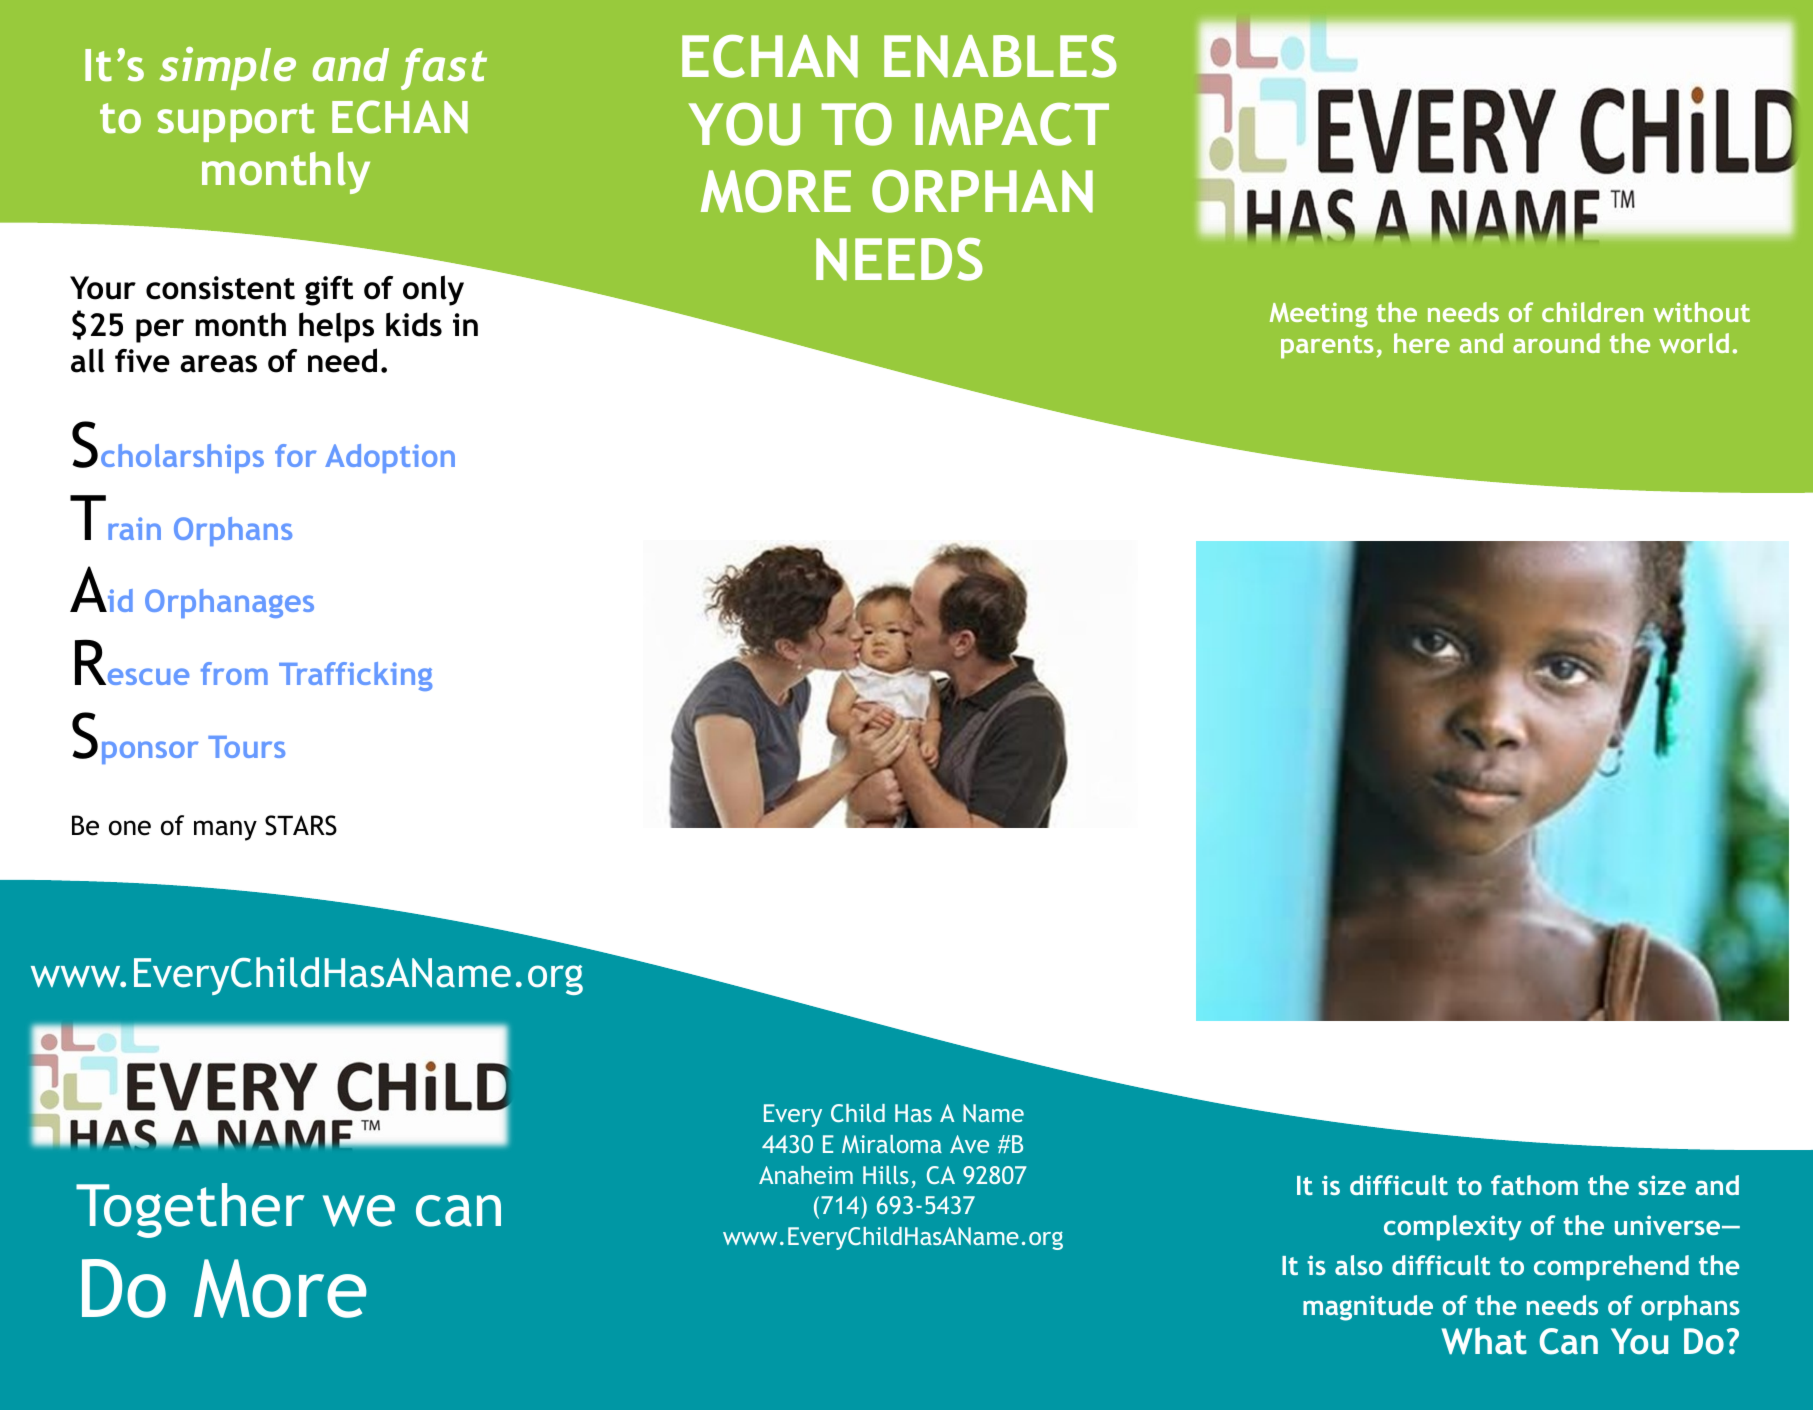  Describe the element at coordinates (1327, 347) in the image. I see `parents` at that location.
